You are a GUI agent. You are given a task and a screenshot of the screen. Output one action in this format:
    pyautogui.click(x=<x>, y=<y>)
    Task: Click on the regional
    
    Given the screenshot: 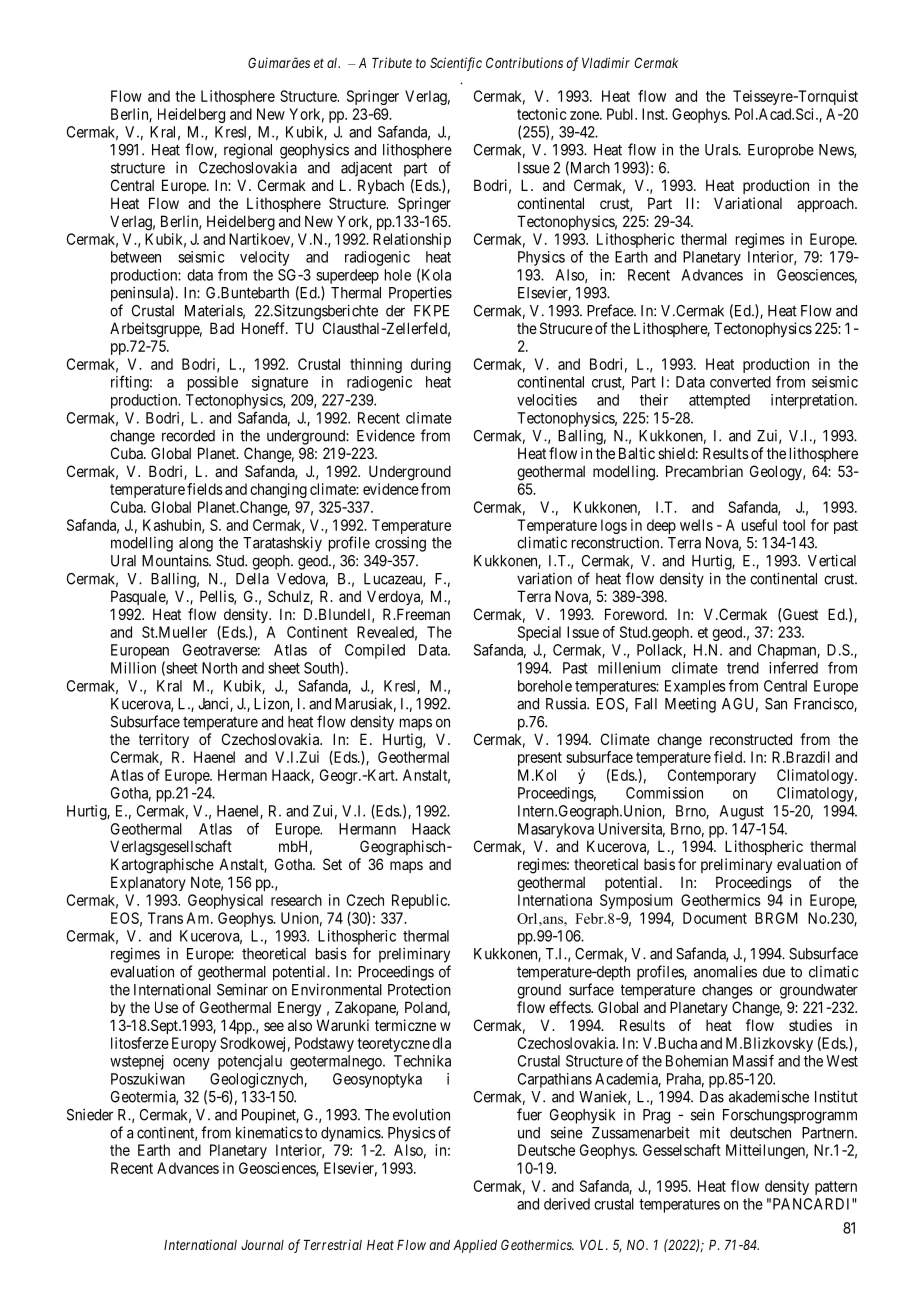 What is the action you would take?
    pyautogui.click(x=248, y=151)
